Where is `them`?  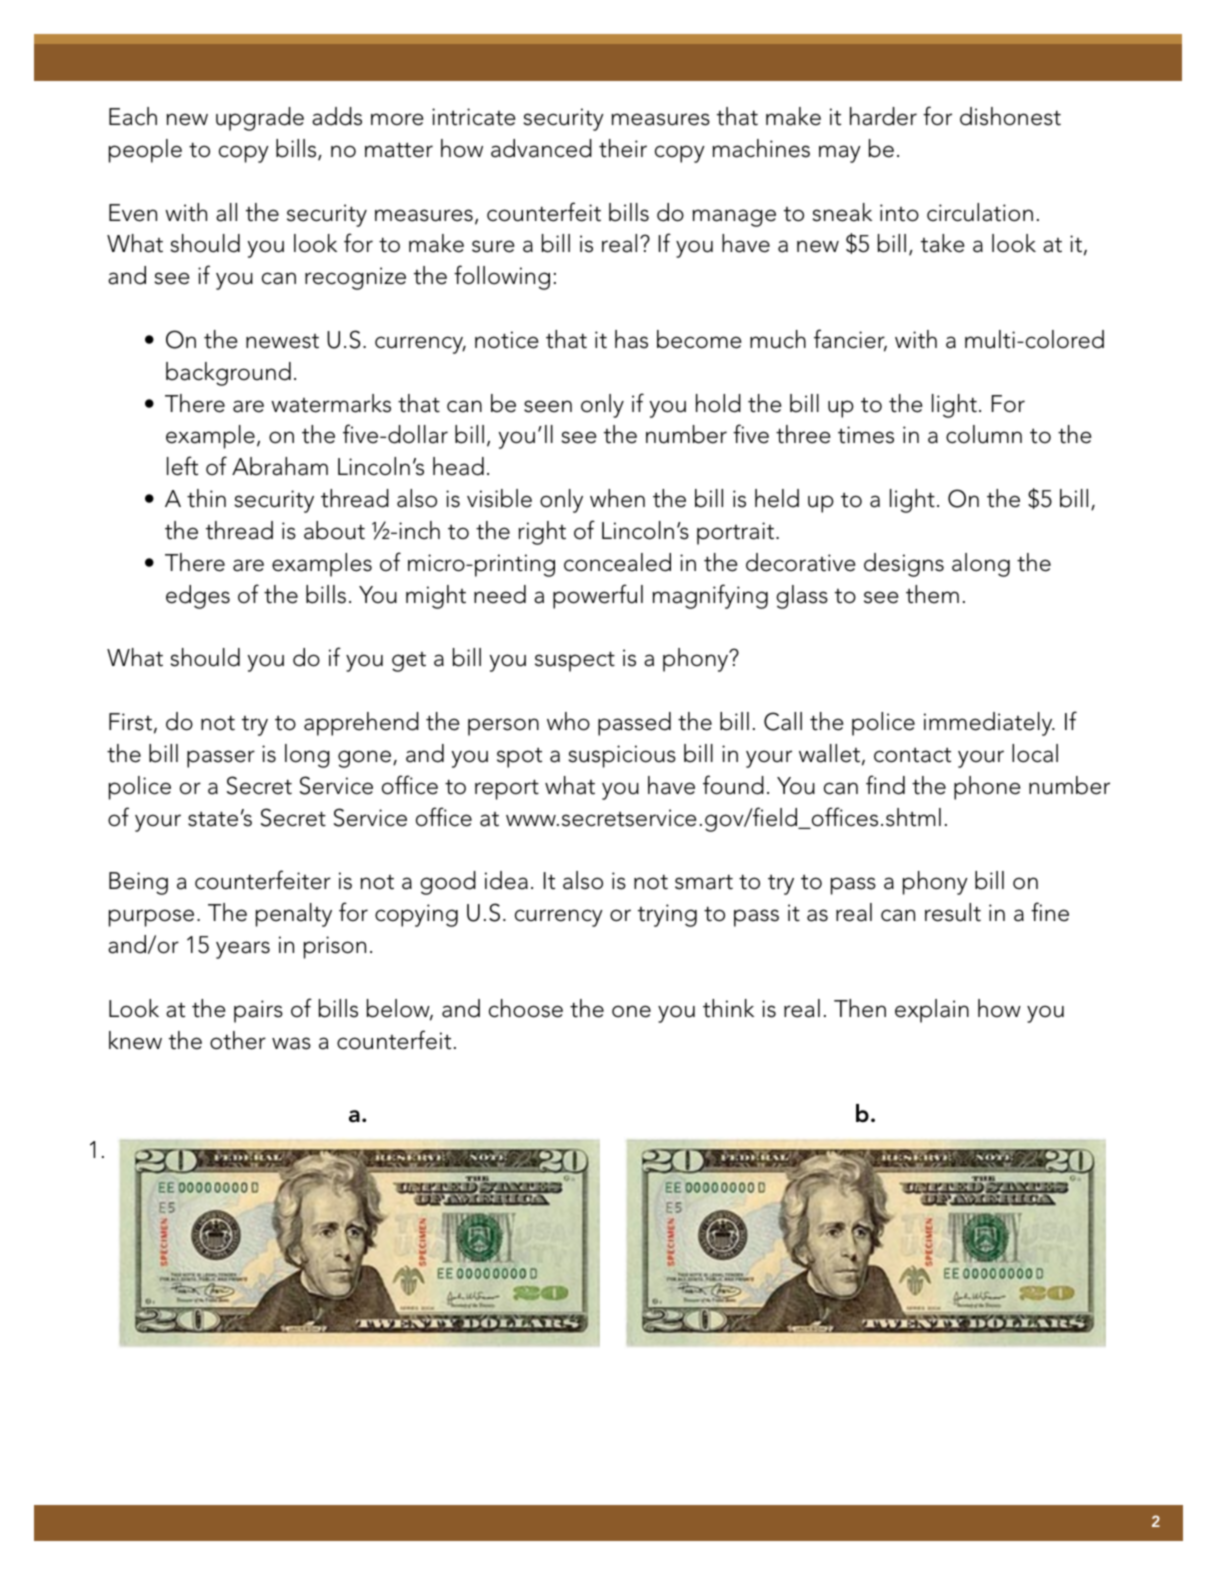
them is located at coordinates (932, 594).
